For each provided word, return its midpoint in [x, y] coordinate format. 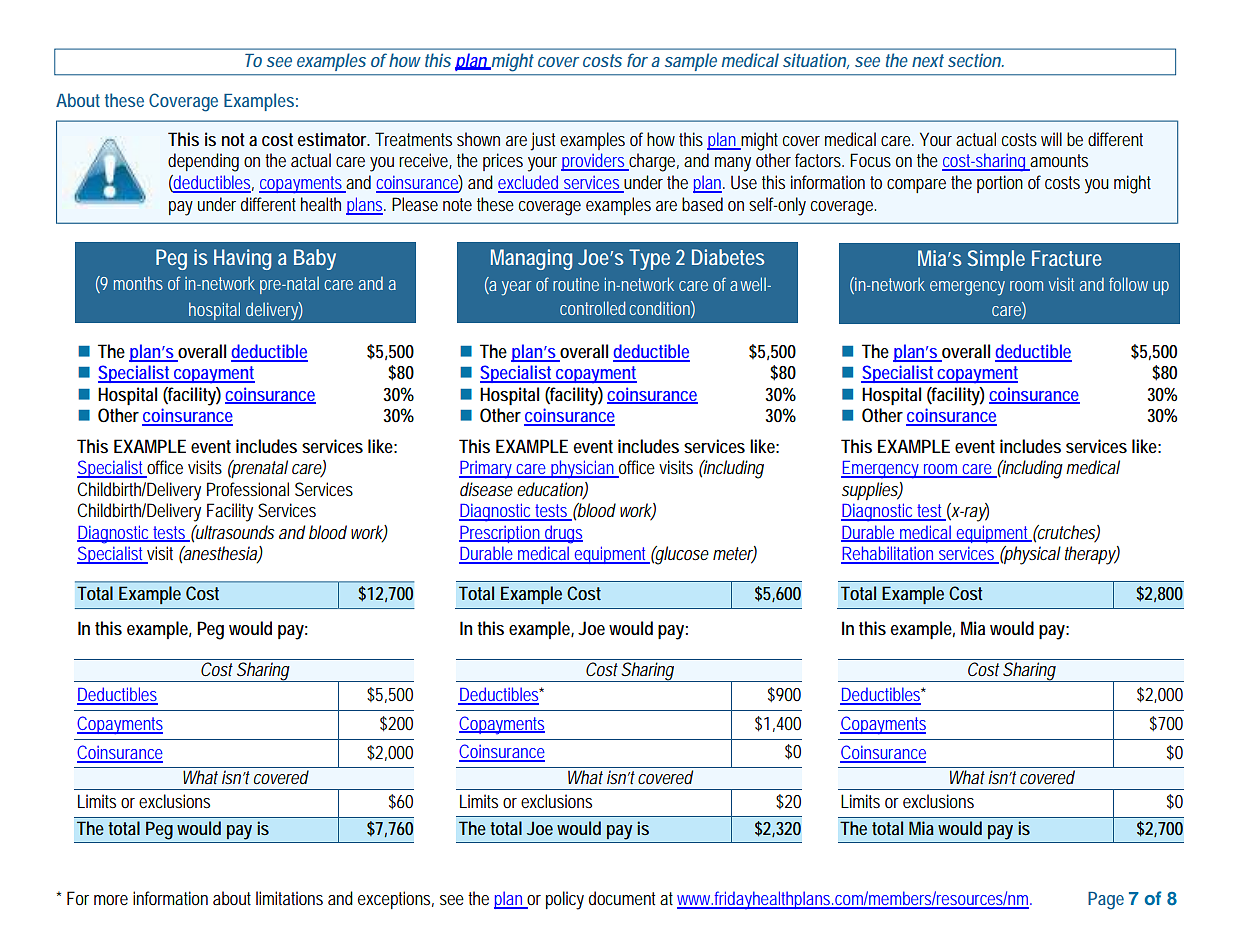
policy [565, 900]
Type [649, 259]
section [975, 60]
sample [691, 62]
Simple [996, 260]
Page [1106, 901]
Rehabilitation [889, 554]
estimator [333, 139]
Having [242, 259]
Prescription [501, 534]
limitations [289, 898]
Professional [248, 489]
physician [583, 469]
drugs [563, 534]
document [622, 898]
